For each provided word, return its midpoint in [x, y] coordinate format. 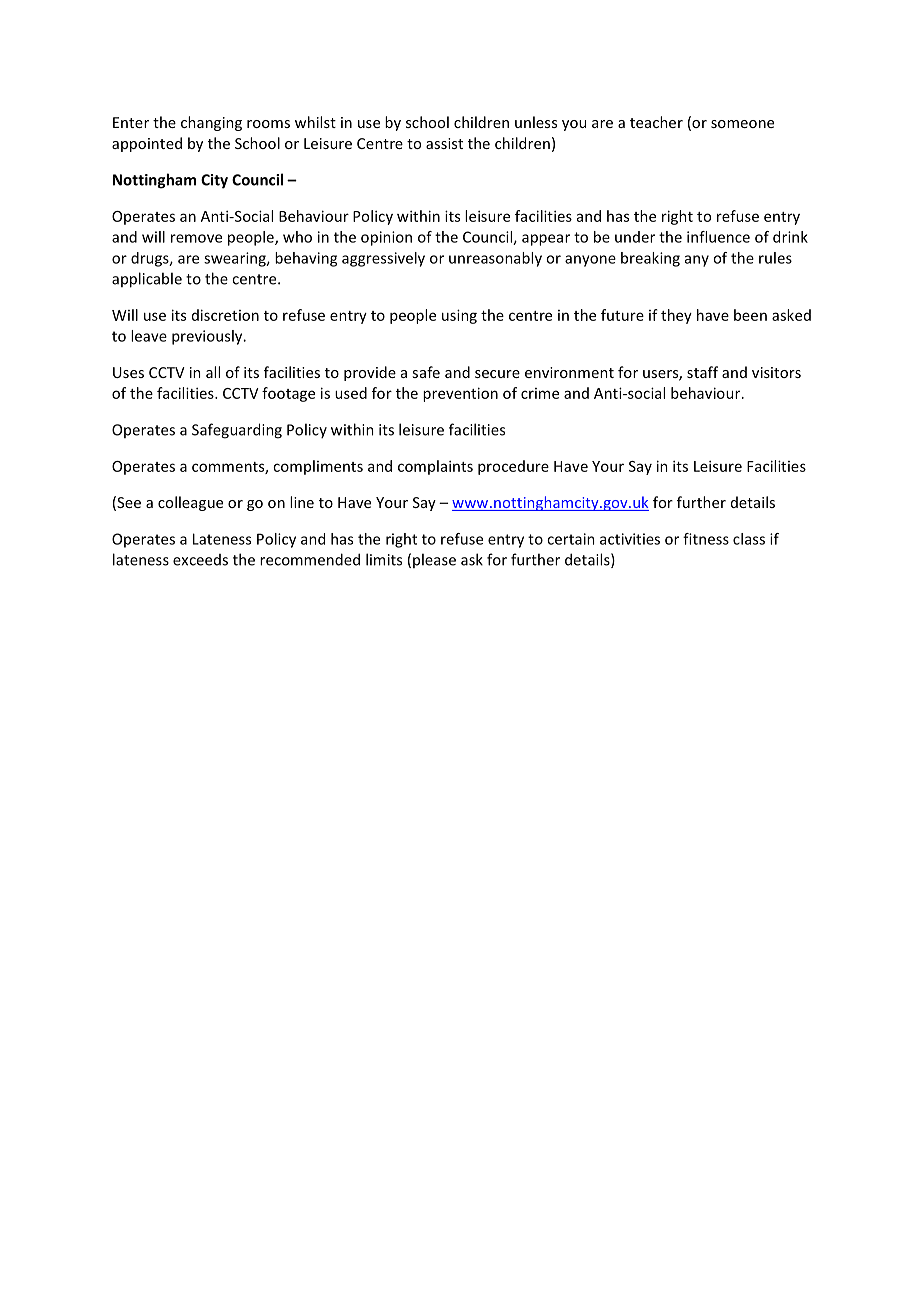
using [459, 316]
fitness [706, 539]
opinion [386, 238]
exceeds [200, 560]
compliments [318, 467]
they [676, 316]
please [434, 560]
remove [196, 238]
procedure [513, 467]
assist [444, 143]
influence [718, 237]
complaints [435, 467]
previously [208, 337]
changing [211, 123]
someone [742, 124]
